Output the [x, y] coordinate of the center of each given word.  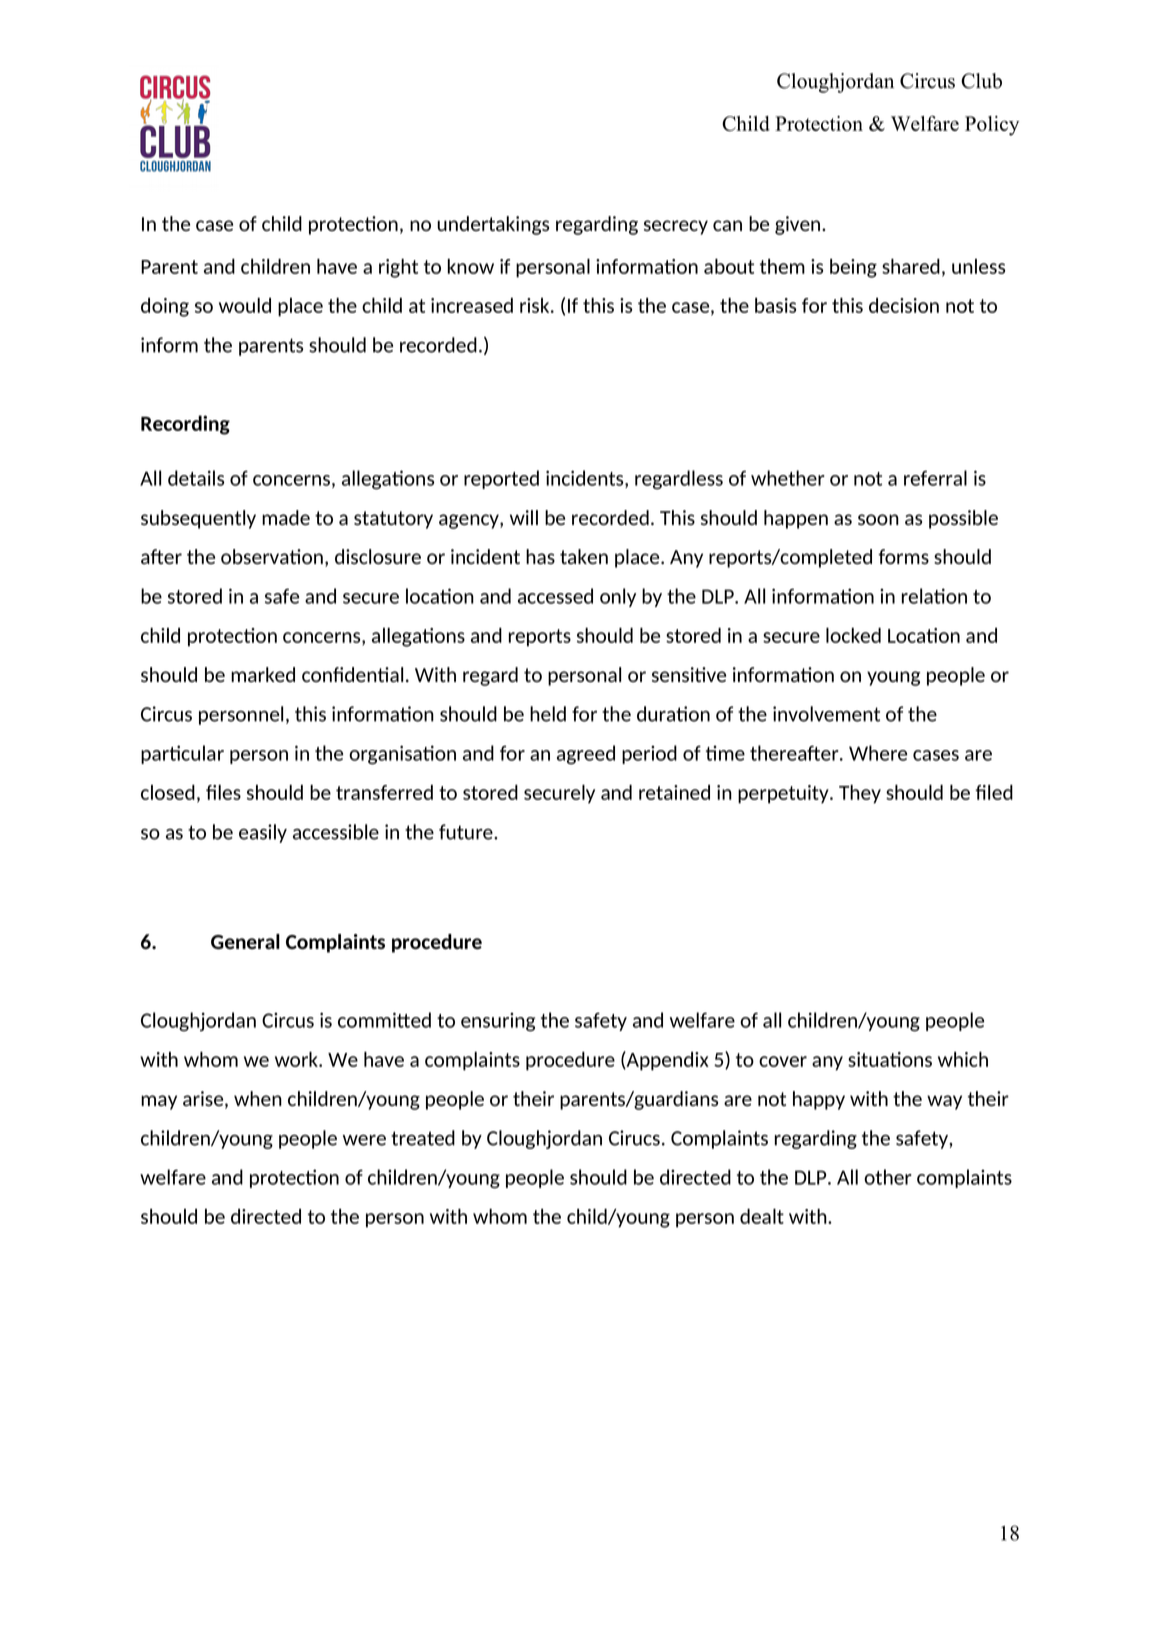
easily [263, 833]
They [860, 794]
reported [501, 479]
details [196, 478]
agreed [586, 755]
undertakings [493, 225]
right [398, 268]
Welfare [925, 123]
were [364, 1140]
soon [878, 519]
